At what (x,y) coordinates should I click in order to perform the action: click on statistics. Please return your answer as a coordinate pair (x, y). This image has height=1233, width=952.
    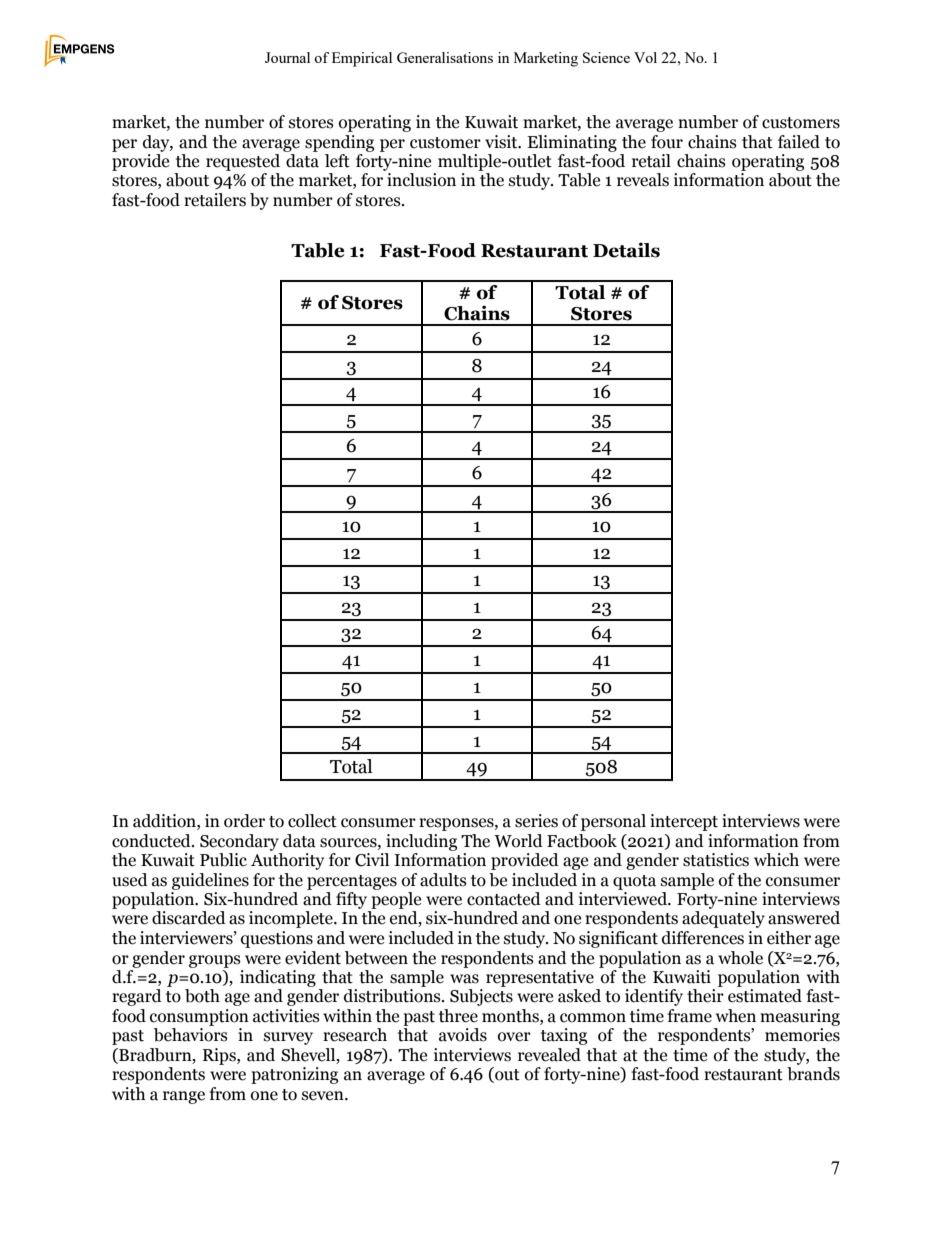
    Looking at the image, I should click on (716, 860).
